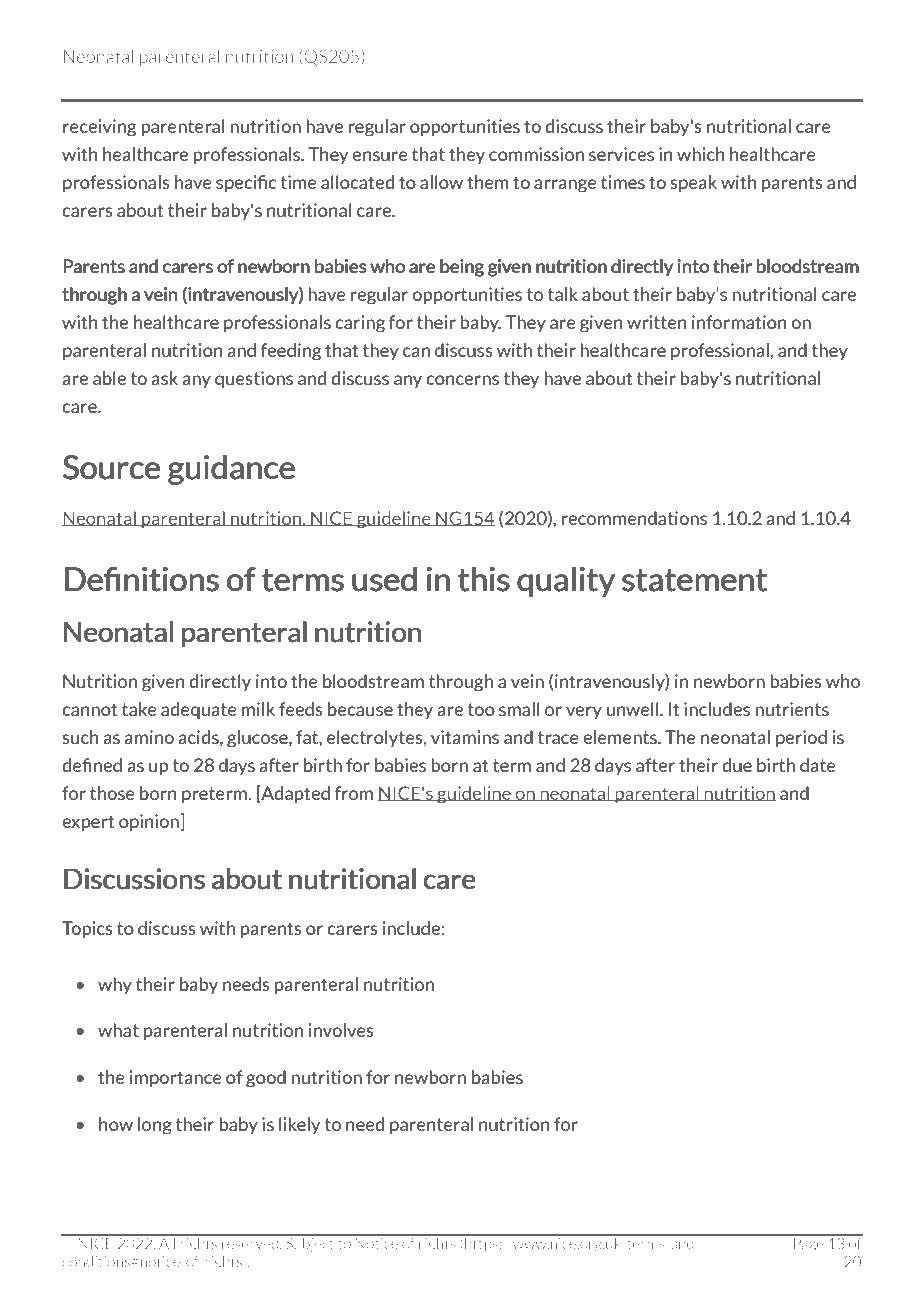  Describe the element at coordinates (441, 182) in the screenshot. I see `allow` at that location.
